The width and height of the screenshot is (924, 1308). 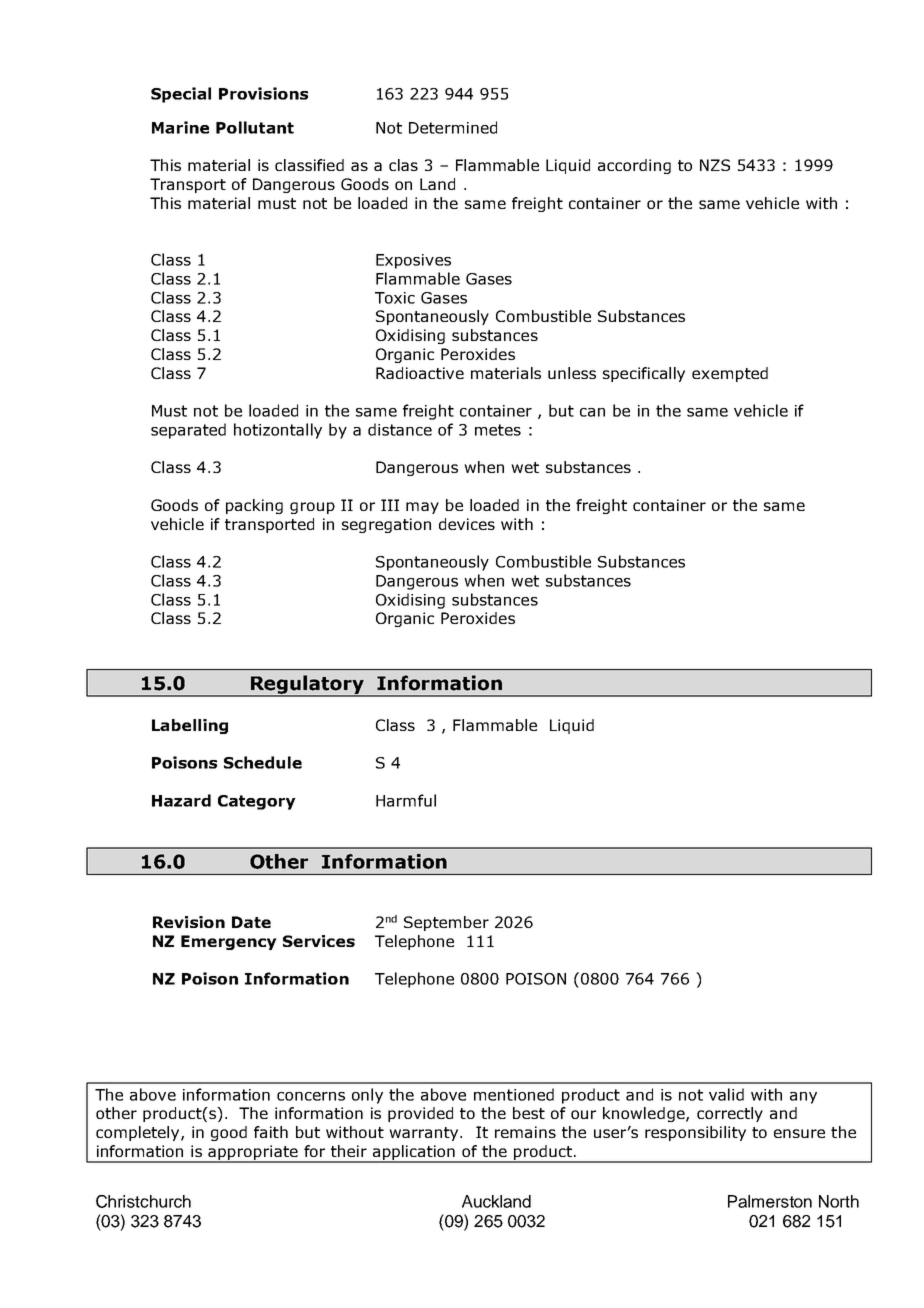 I want to click on Determined, so click(x=453, y=127).
